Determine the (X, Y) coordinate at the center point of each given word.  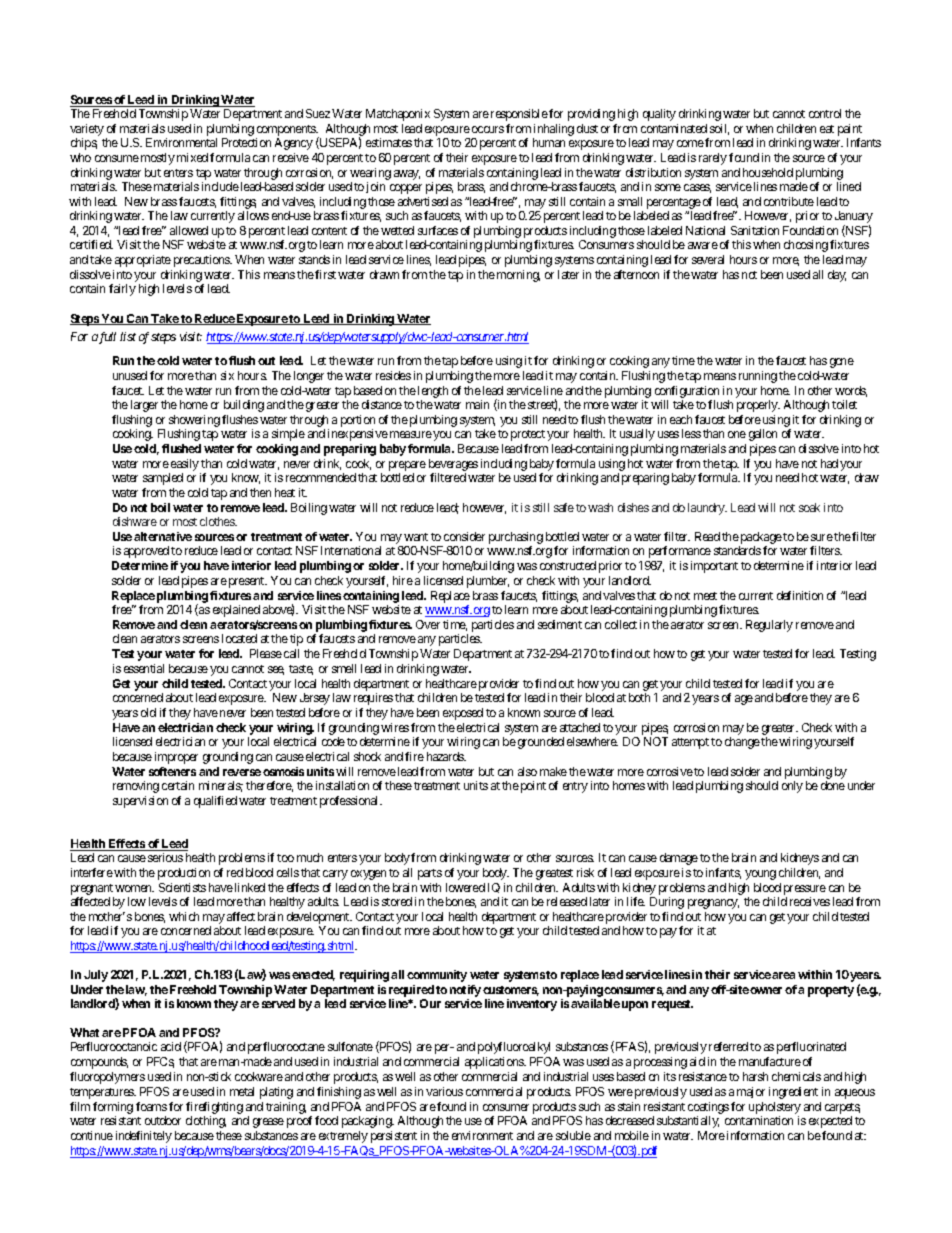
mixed (192, 157)
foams (151, 1106)
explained (236, 611)
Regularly (769, 626)
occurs (488, 129)
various (444, 1091)
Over (428, 624)
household (768, 172)
